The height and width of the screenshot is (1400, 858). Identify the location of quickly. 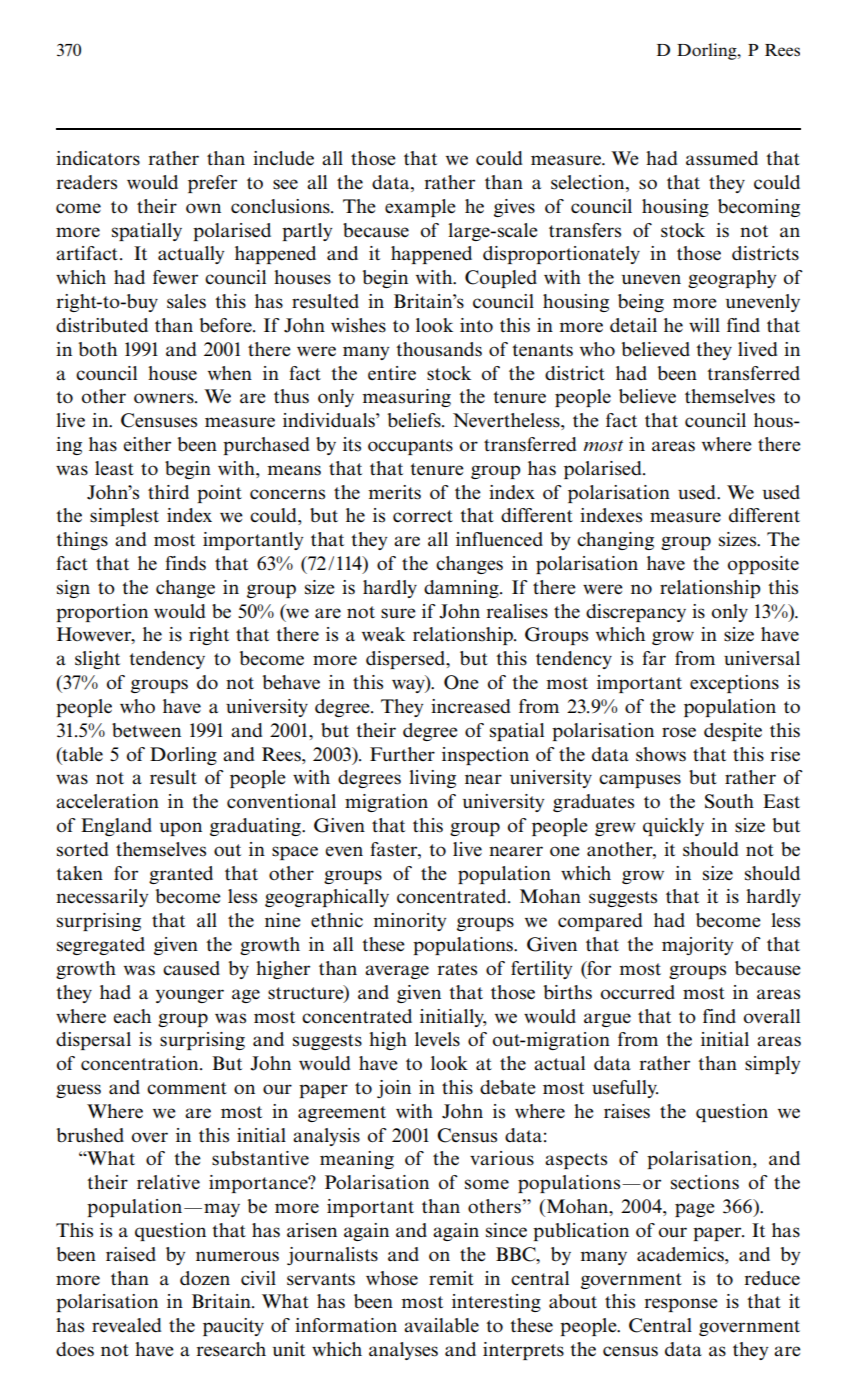
(673, 827).
